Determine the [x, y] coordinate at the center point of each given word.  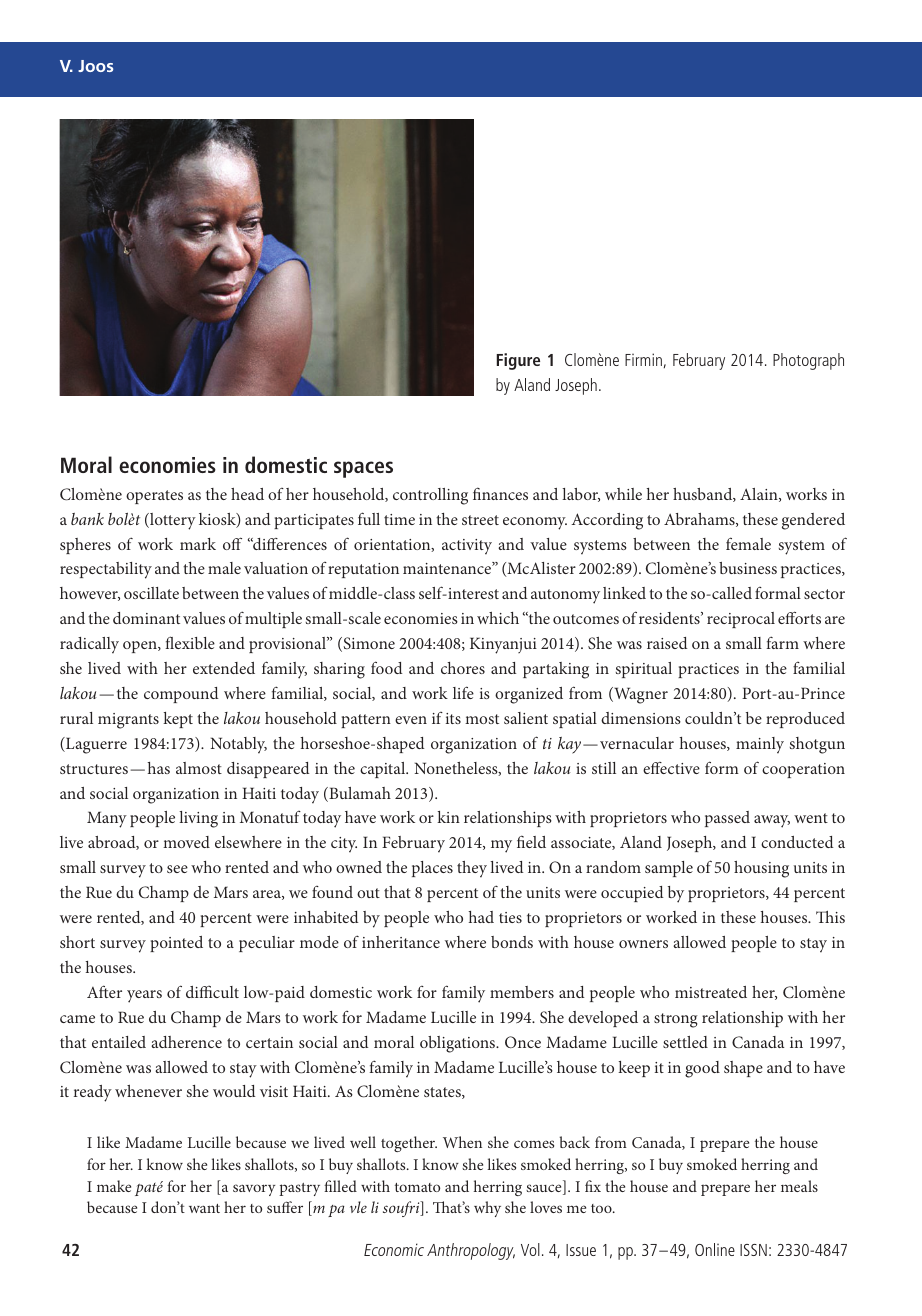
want [204, 1208]
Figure [518, 361]
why [487, 1209]
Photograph [808, 361]
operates [154, 497]
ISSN [753, 1250]
